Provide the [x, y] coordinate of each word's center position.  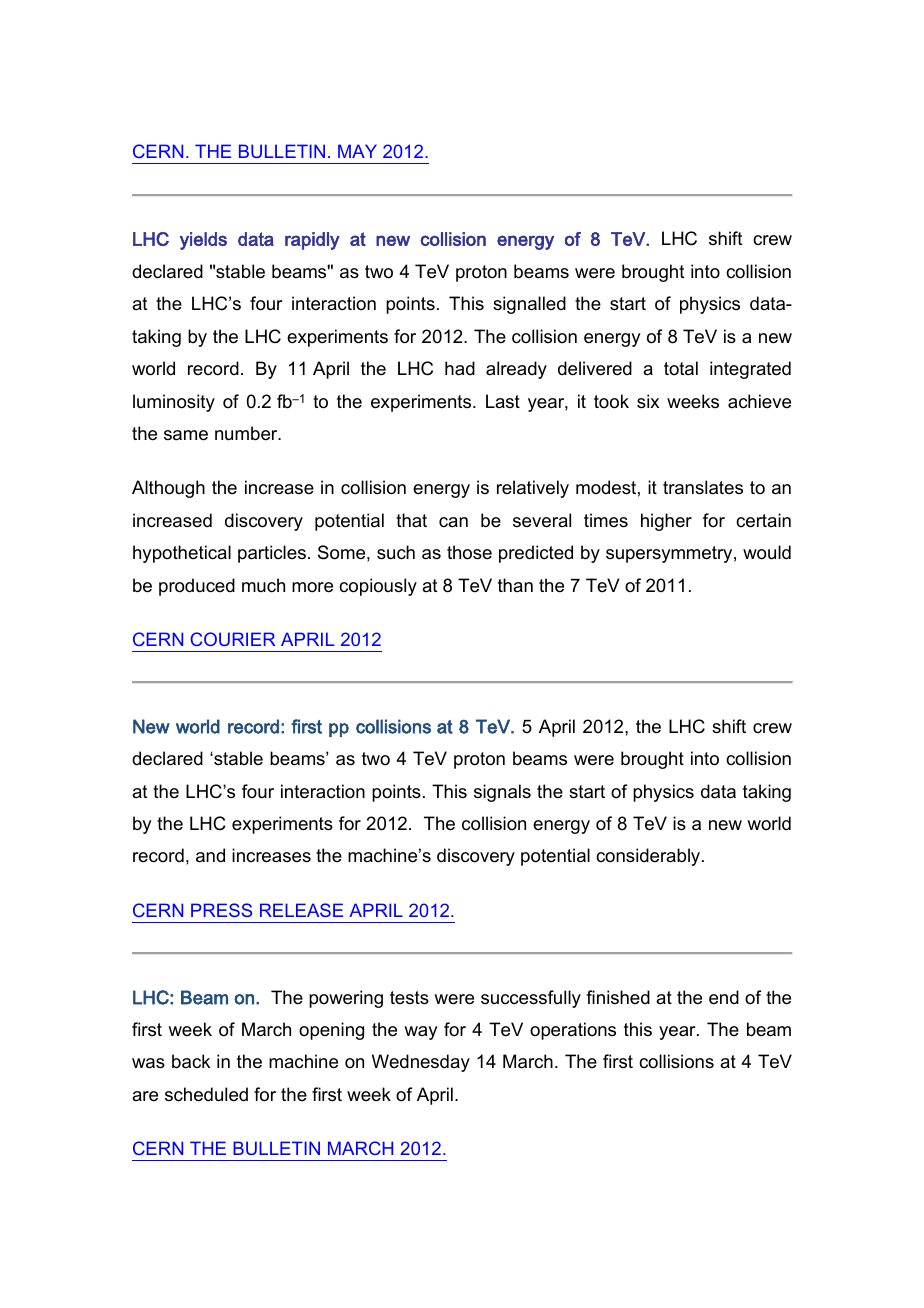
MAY [357, 151]
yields [203, 241]
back [191, 1061]
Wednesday [421, 1063]
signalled [529, 305]
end [724, 997]
